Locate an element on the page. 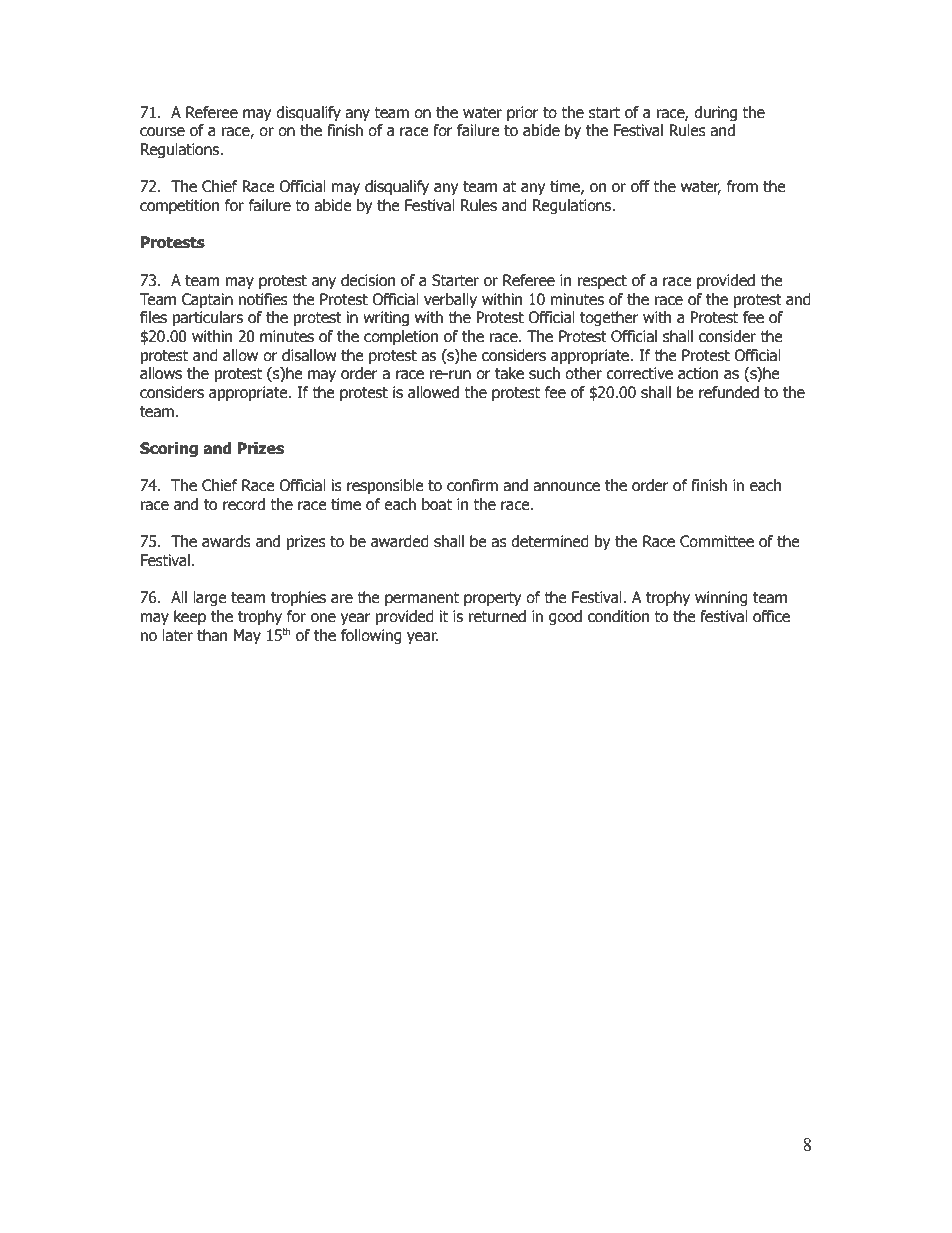 Image resolution: width=952 pixels, height=1233 pixels. course is located at coordinates (162, 132).
